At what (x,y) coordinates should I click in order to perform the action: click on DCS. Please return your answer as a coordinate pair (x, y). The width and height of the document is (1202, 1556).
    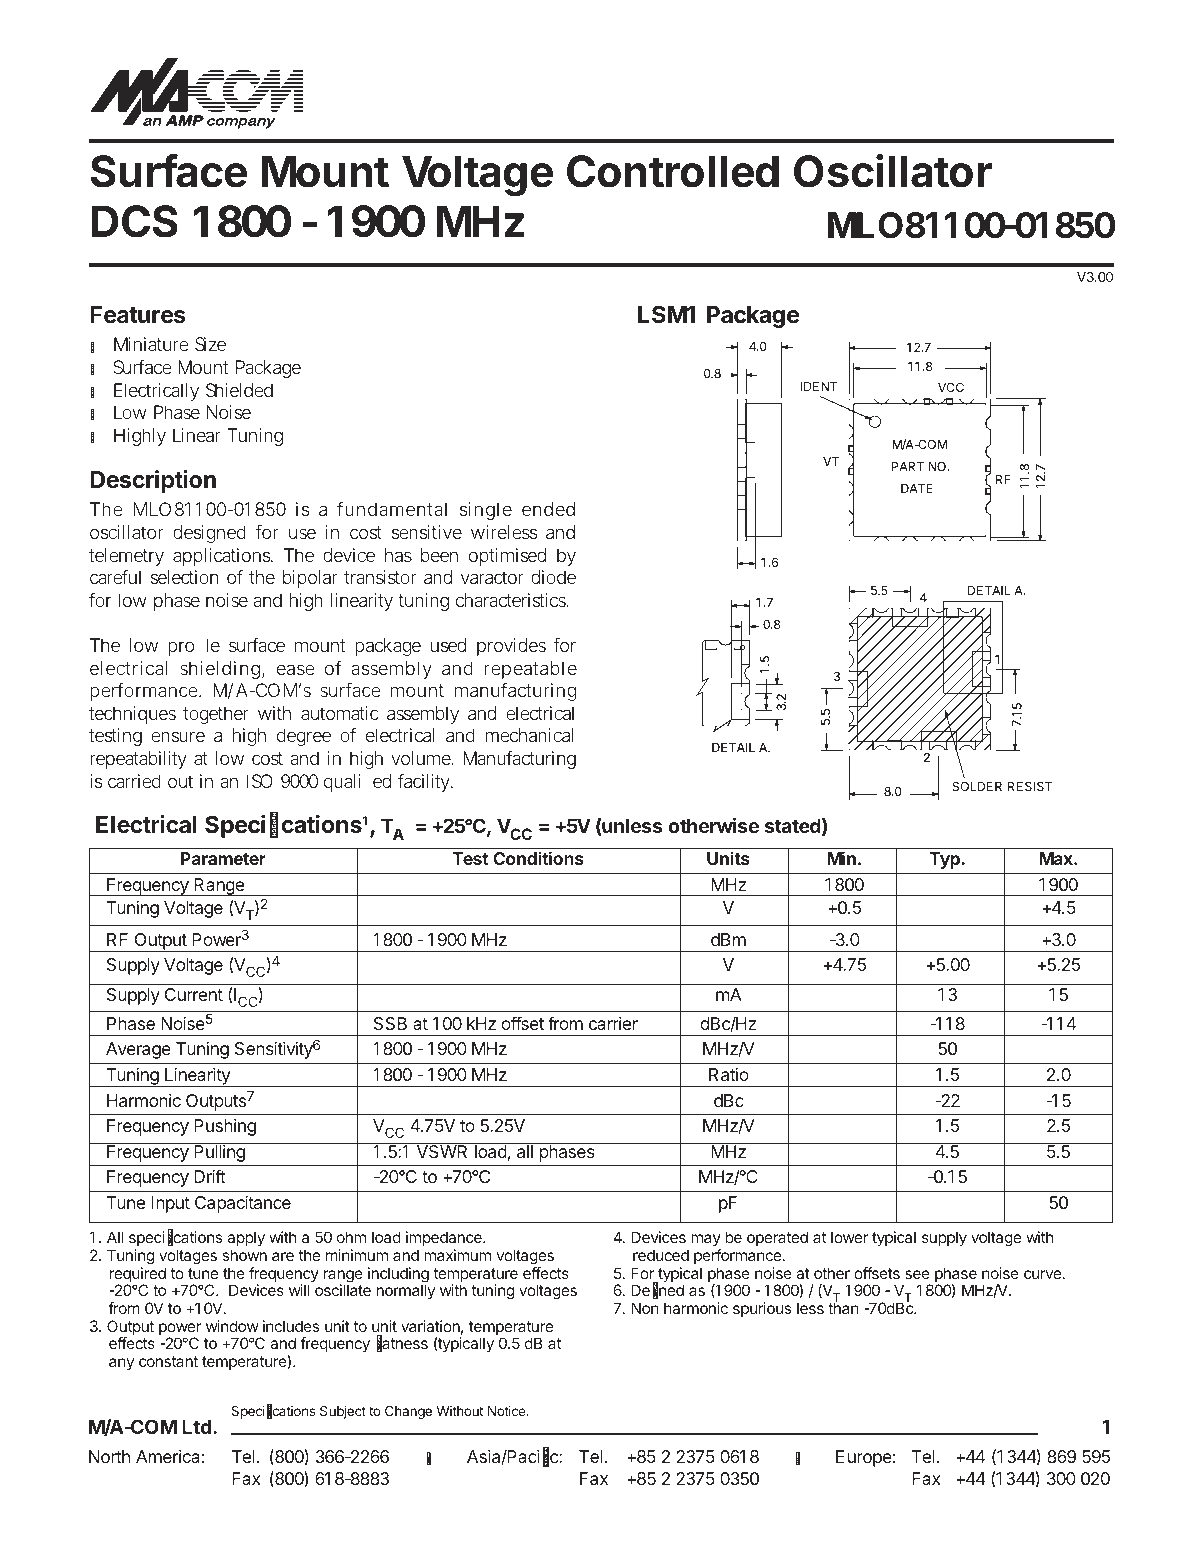
    Looking at the image, I should click on (135, 221).
